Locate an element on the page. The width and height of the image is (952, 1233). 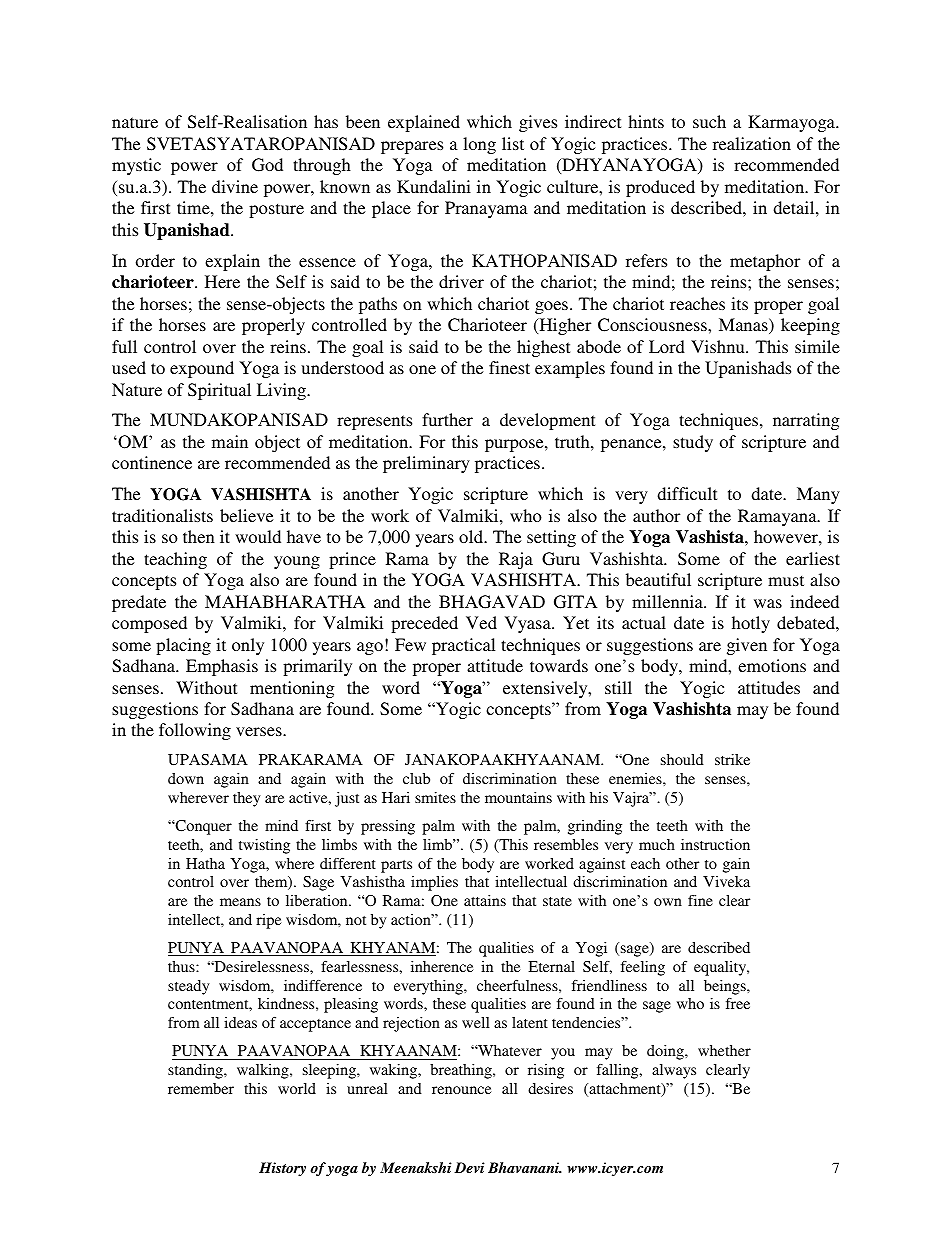
divine is located at coordinates (235, 186).
